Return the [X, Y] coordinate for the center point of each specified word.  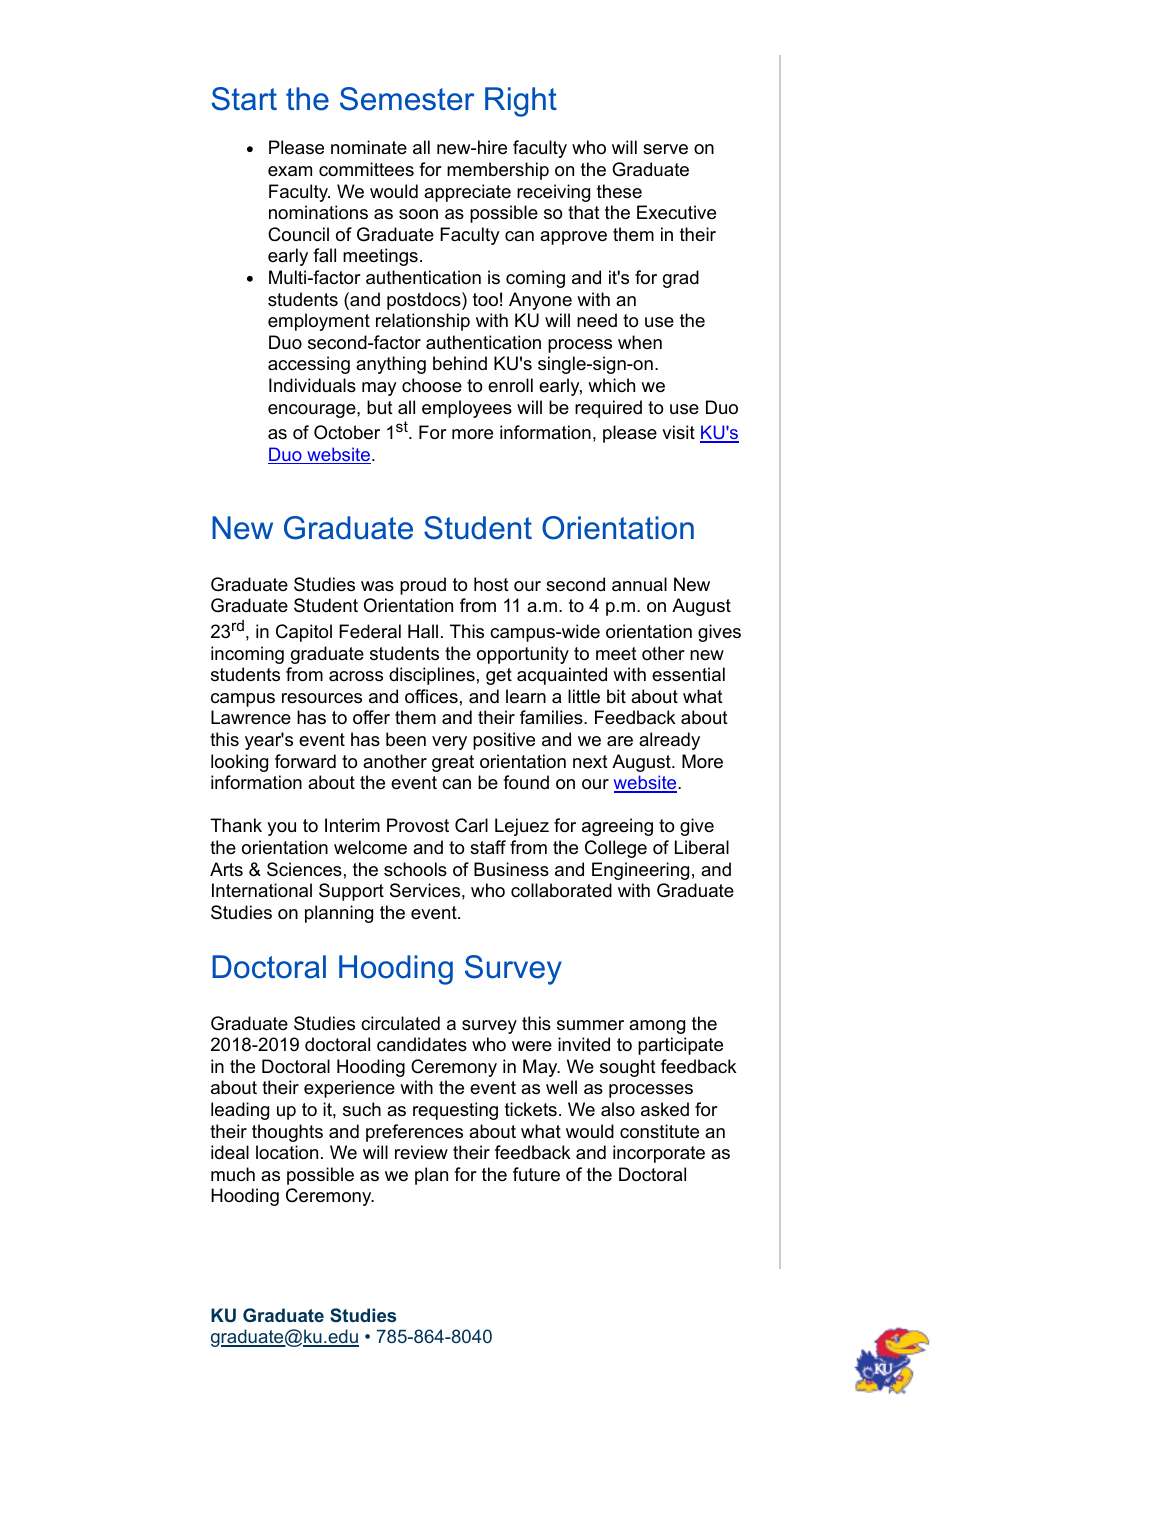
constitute [659, 1131]
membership [498, 171]
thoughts [287, 1133]
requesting [455, 1111]
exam [290, 171]
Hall [423, 631]
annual [639, 584]
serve [665, 149]
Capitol [304, 633]
